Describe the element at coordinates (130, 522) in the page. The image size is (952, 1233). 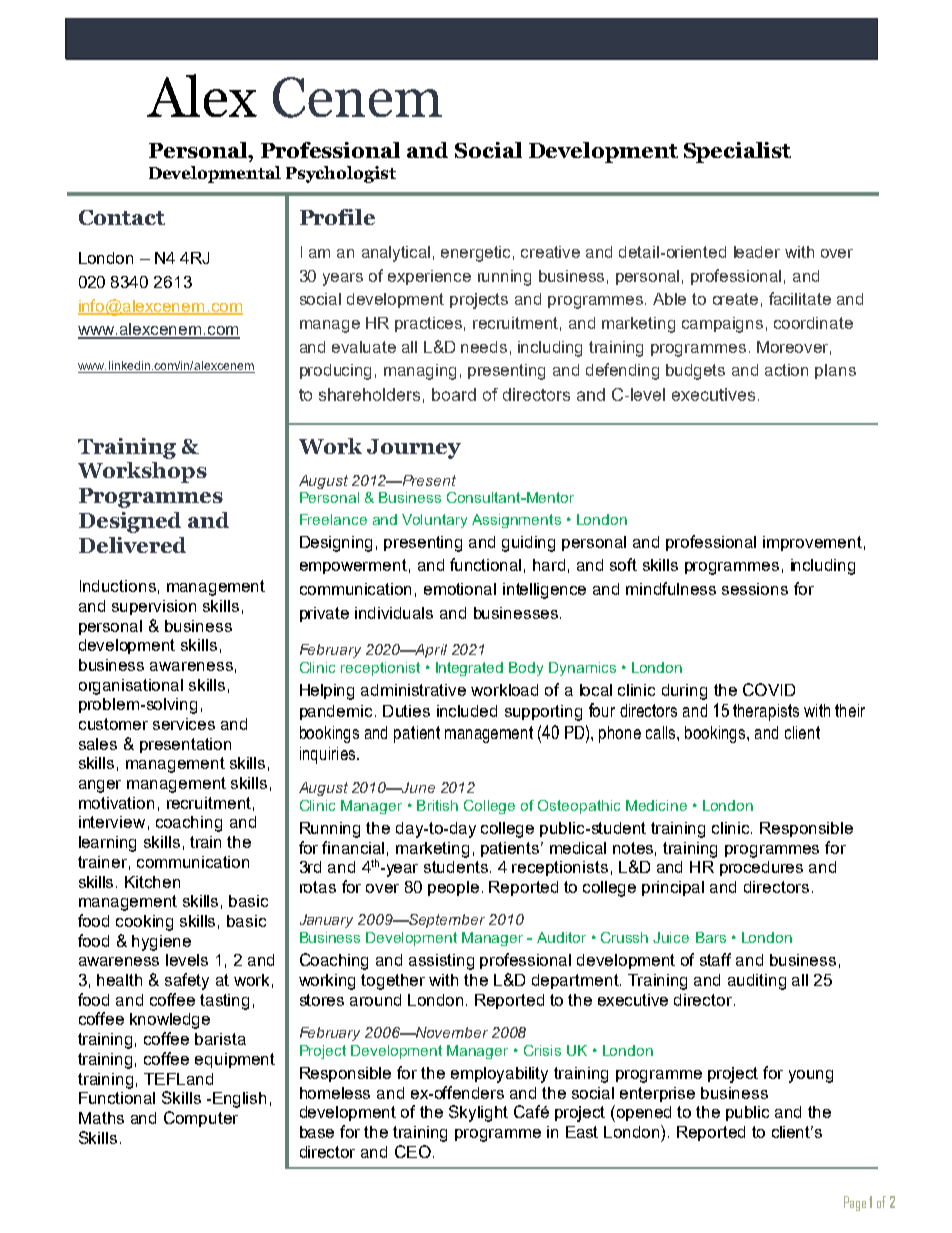
I see `Designed` at that location.
